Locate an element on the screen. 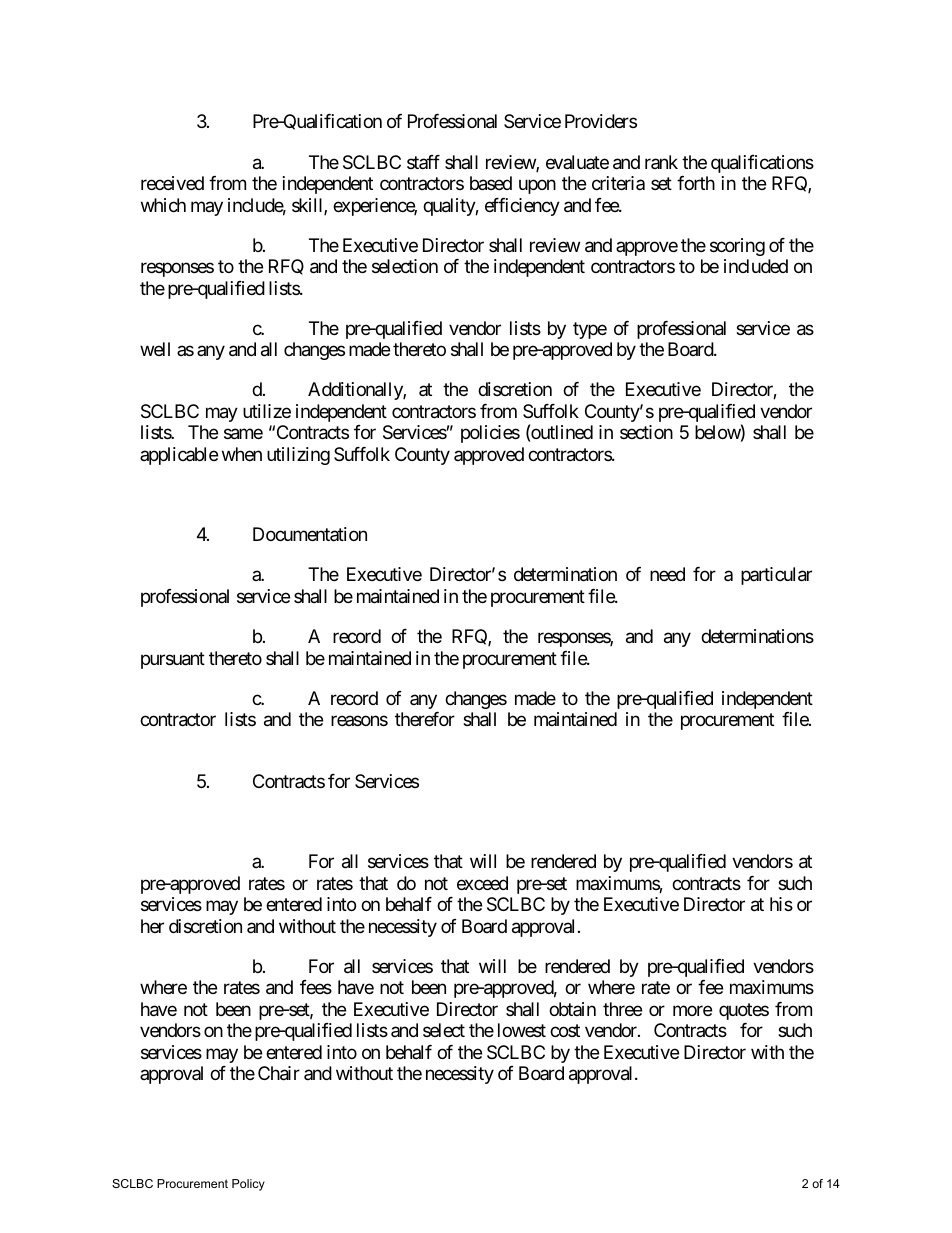 The image size is (952, 1233). fees is located at coordinates (316, 987).
